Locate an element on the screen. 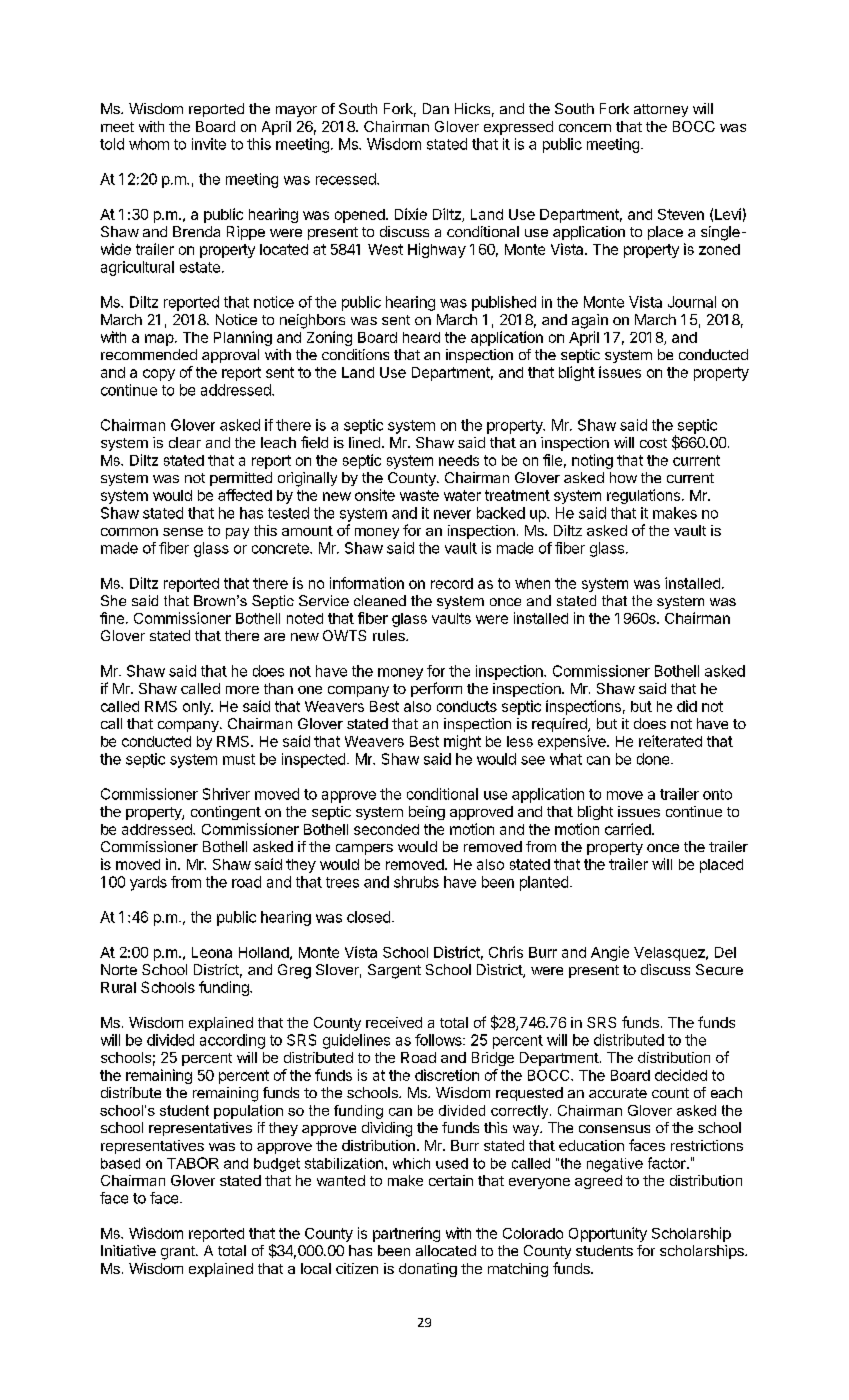 The width and height of the screenshot is (849, 1400). partnering is located at coordinates (406, 1234).
